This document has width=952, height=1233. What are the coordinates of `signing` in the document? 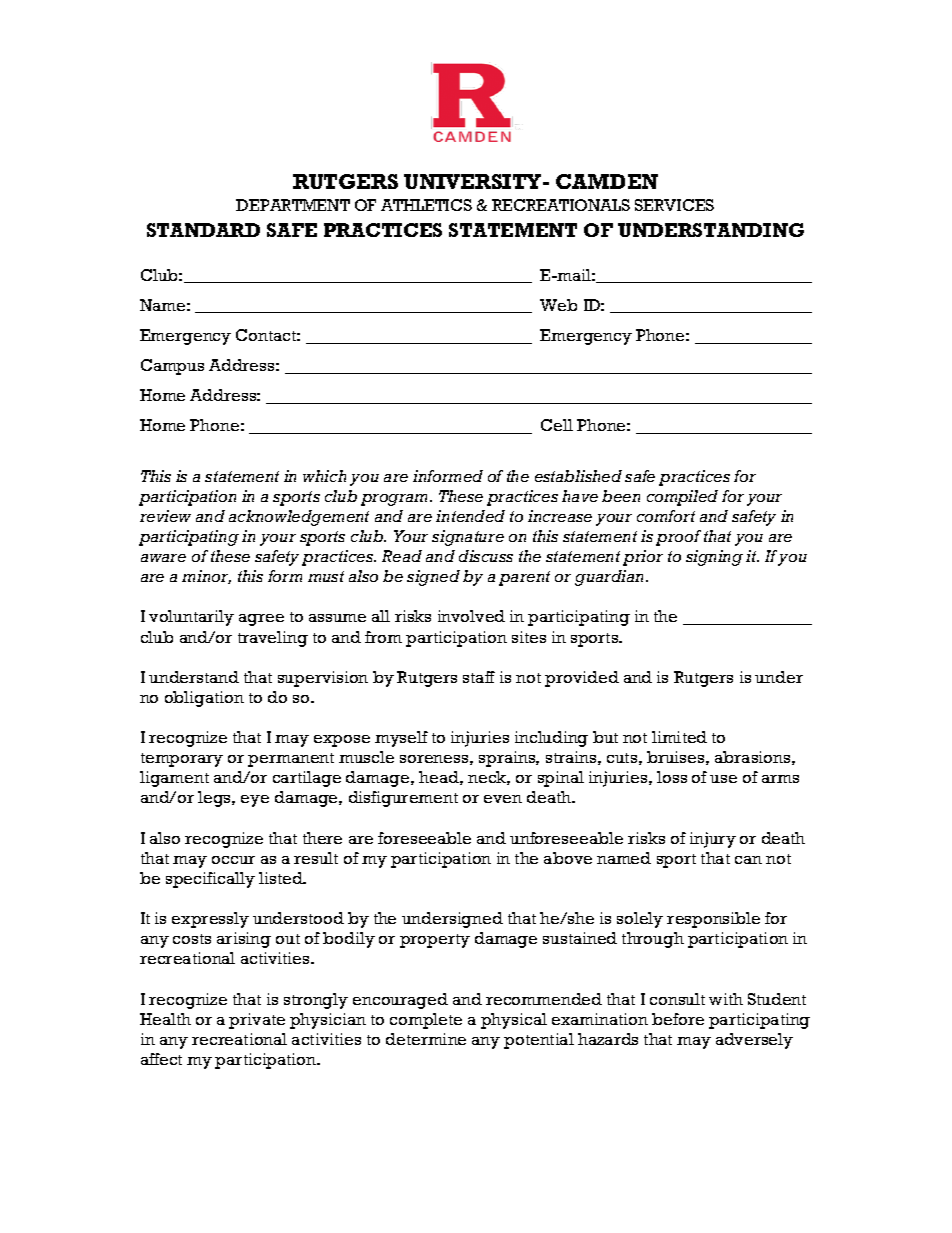 It's located at (714, 558).
